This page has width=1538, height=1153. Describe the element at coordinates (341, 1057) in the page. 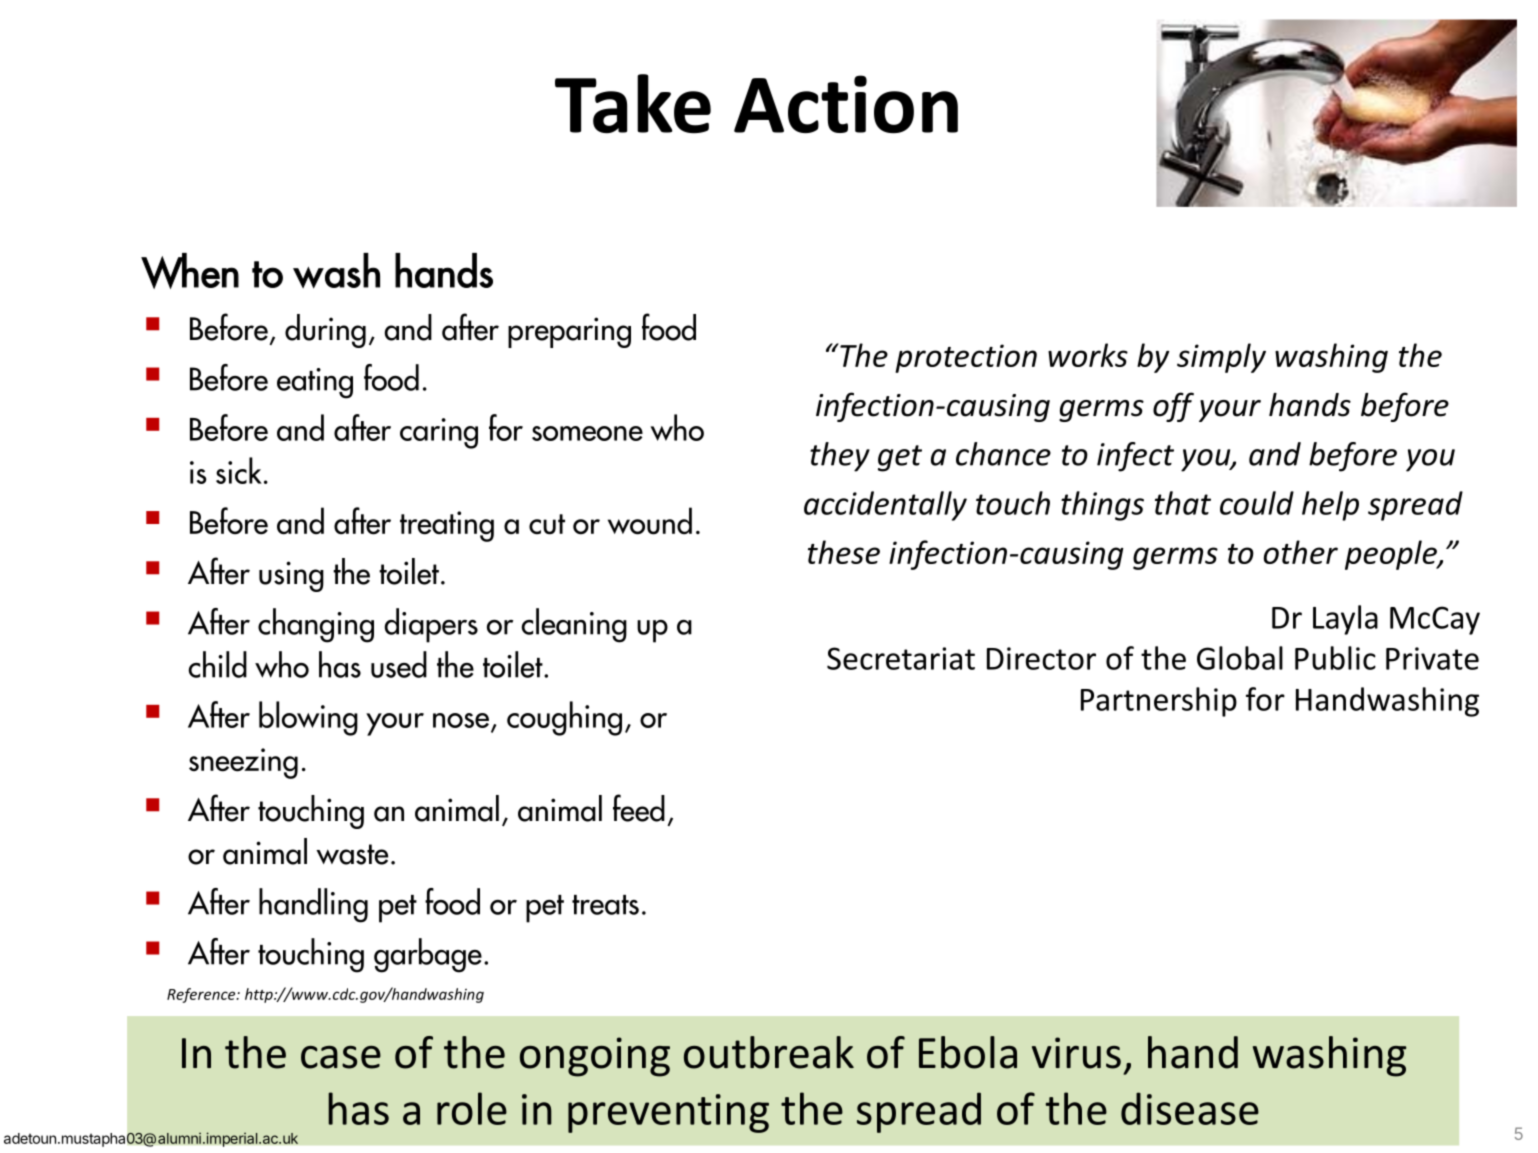

I see `case` at that location.
